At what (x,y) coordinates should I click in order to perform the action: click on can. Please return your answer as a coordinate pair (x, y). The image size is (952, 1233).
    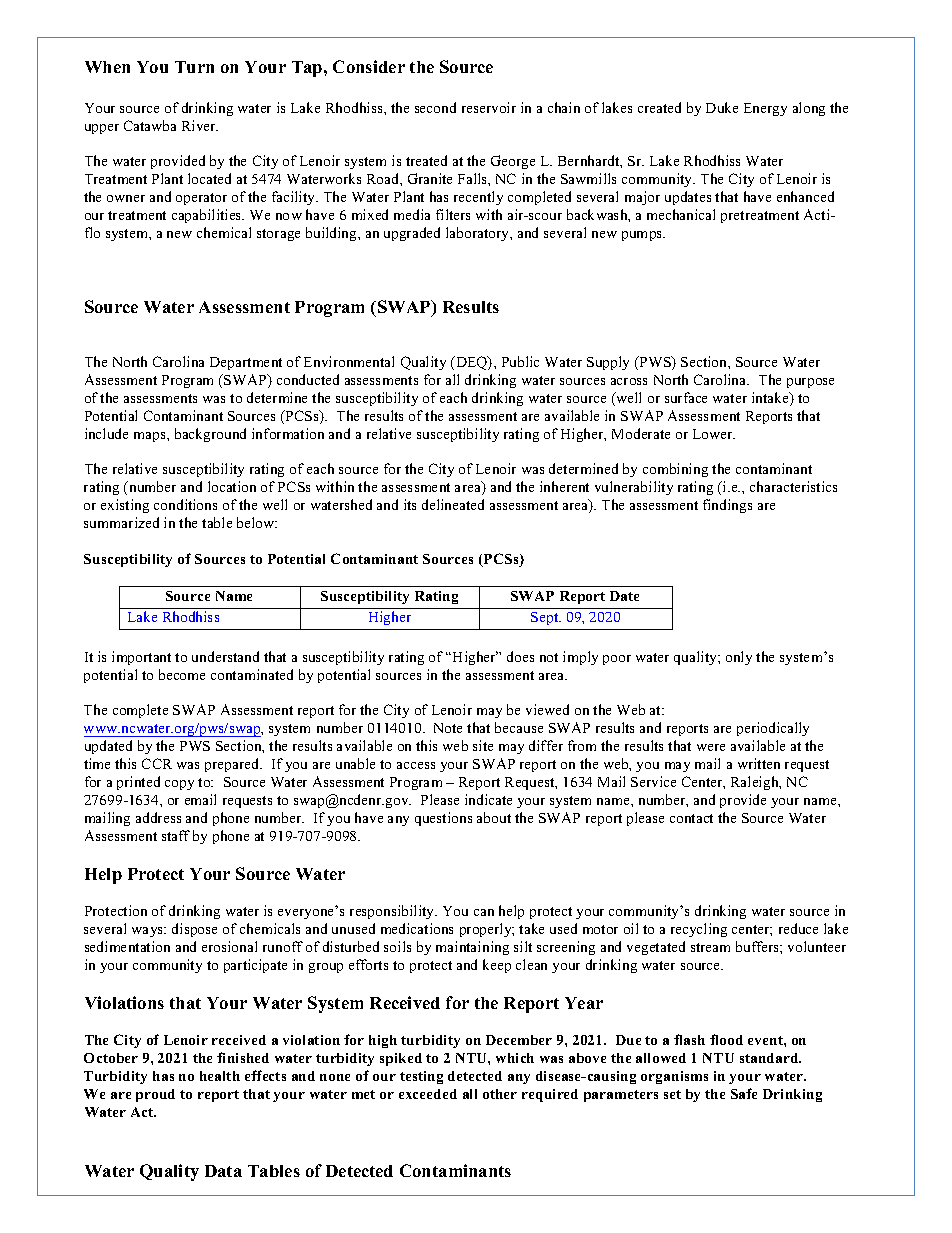
    Looking at the image, I should click on (484, 912).
